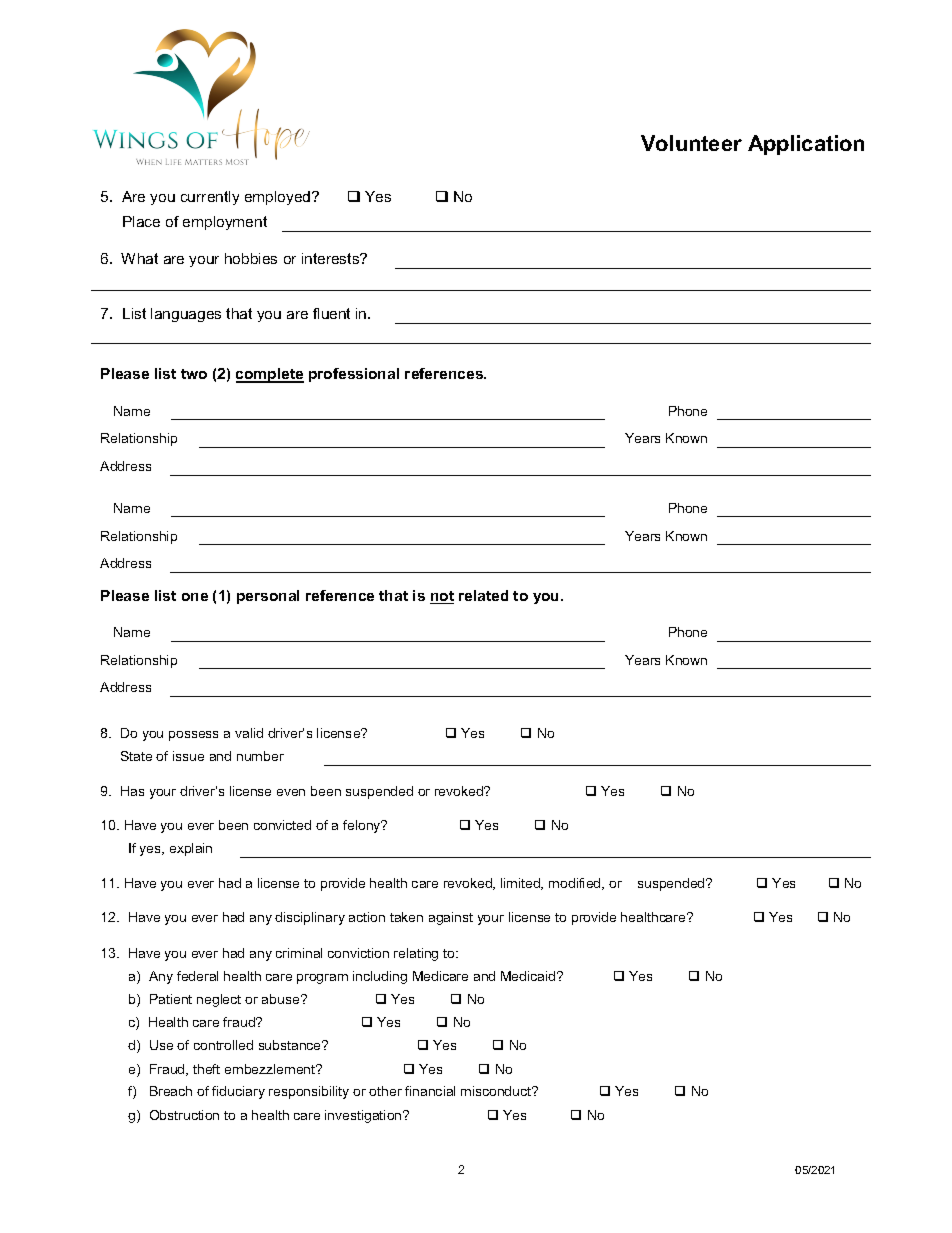 The image size is (952, 1233). What do you see at coordinates (332, 258) in the screenshot?
I see `interests` at bounding box center [332, 258].
